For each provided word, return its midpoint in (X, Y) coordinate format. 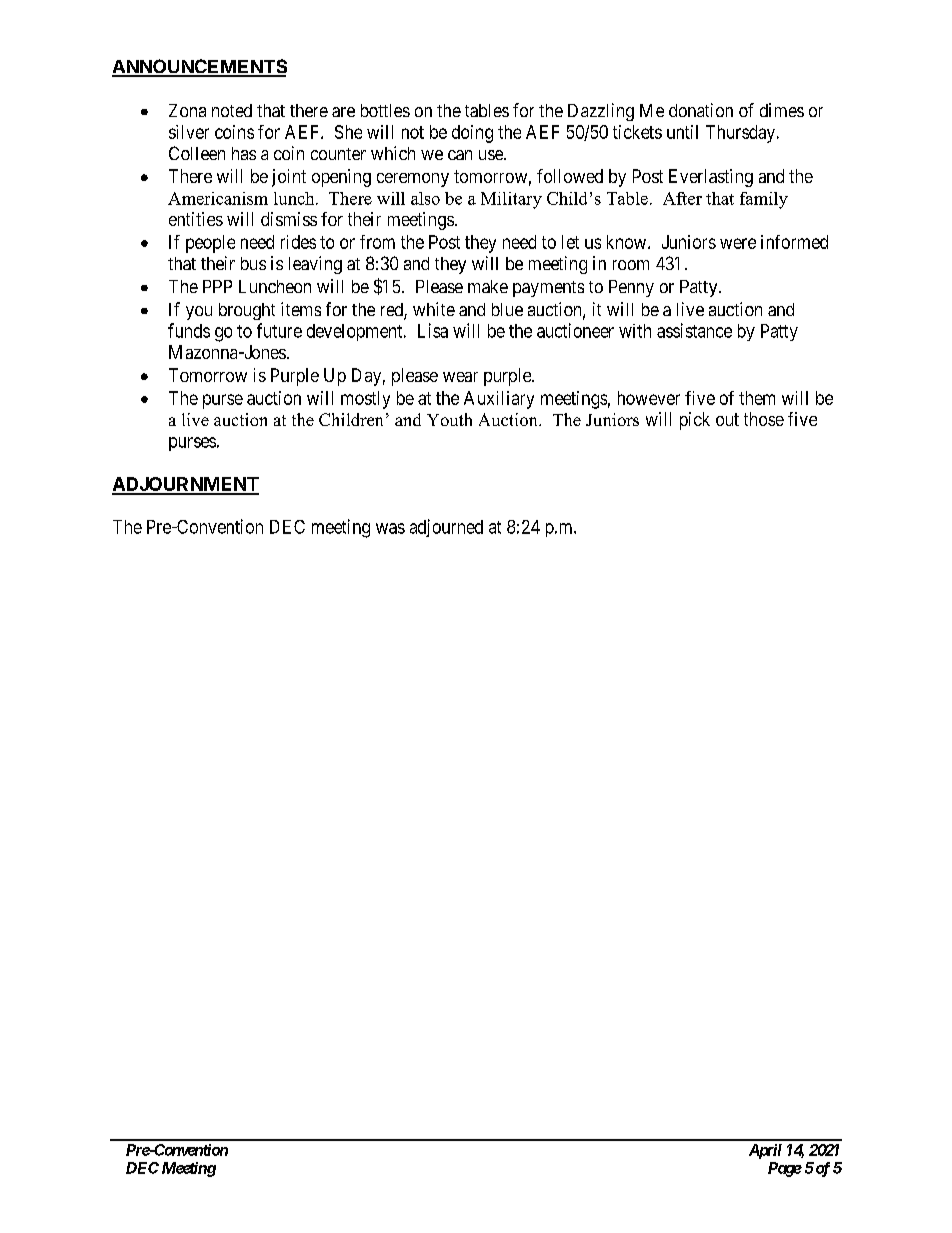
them (757, 398)
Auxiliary (499, 400)
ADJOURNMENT (185, 485)
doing (472, 134)
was (390, 528)
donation (701, 110)
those (764, 419)
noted (232, 110)
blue (507, 309)
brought (247, 311)
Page (785, 1169)
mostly (365, 400)
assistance (694, 330)
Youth (449, 419)
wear (460, 377)
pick (695, 421)
